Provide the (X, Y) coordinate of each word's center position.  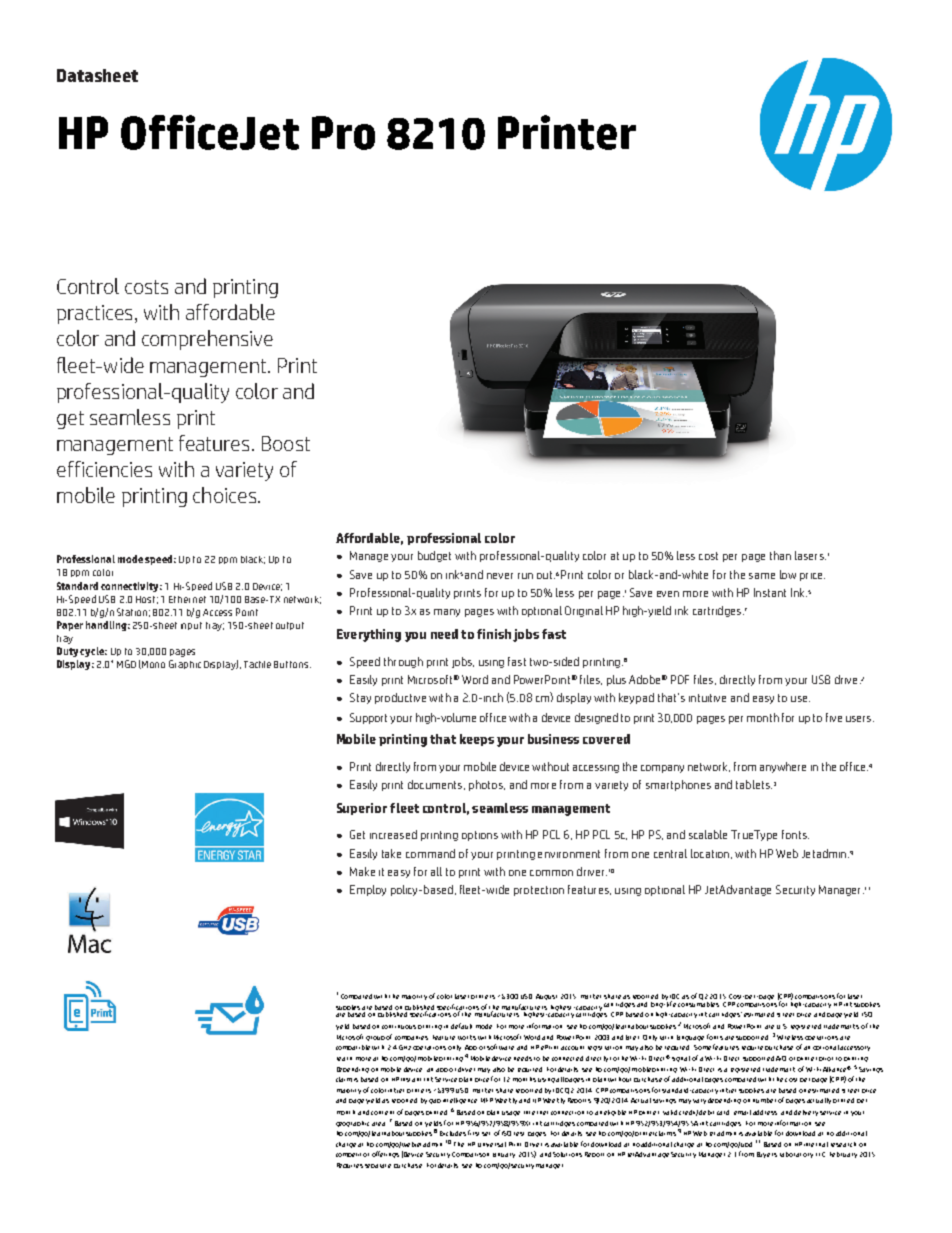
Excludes (453, 1133)
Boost (286, 443)
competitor (352, 1155)
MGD (126, 664)
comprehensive (207, 340)
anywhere (783, 767)
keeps (477, 740)
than (780, 555)
